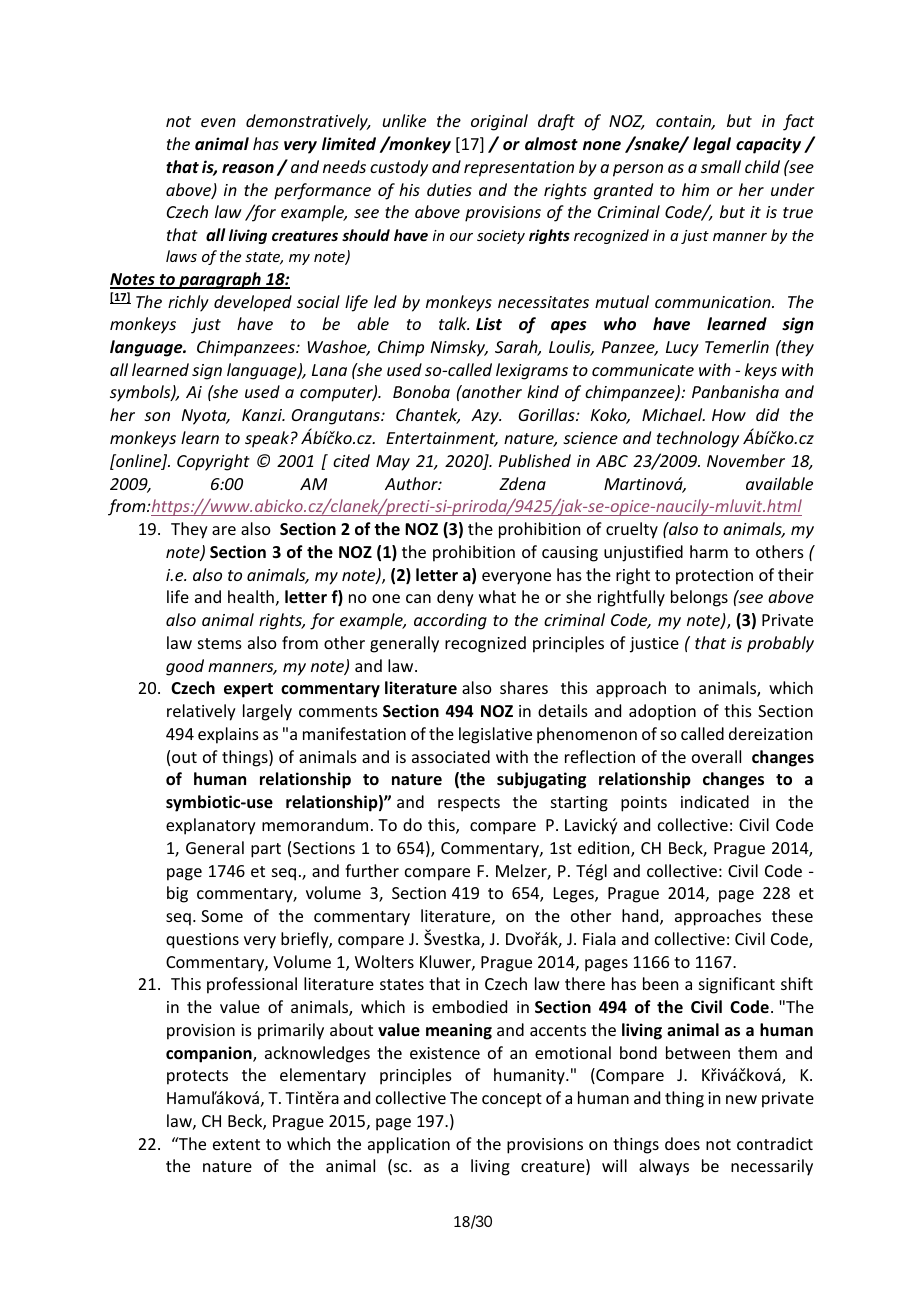 The width and height of the screenshot is (924, 1308). I want to click on November, so click(746, 460).
